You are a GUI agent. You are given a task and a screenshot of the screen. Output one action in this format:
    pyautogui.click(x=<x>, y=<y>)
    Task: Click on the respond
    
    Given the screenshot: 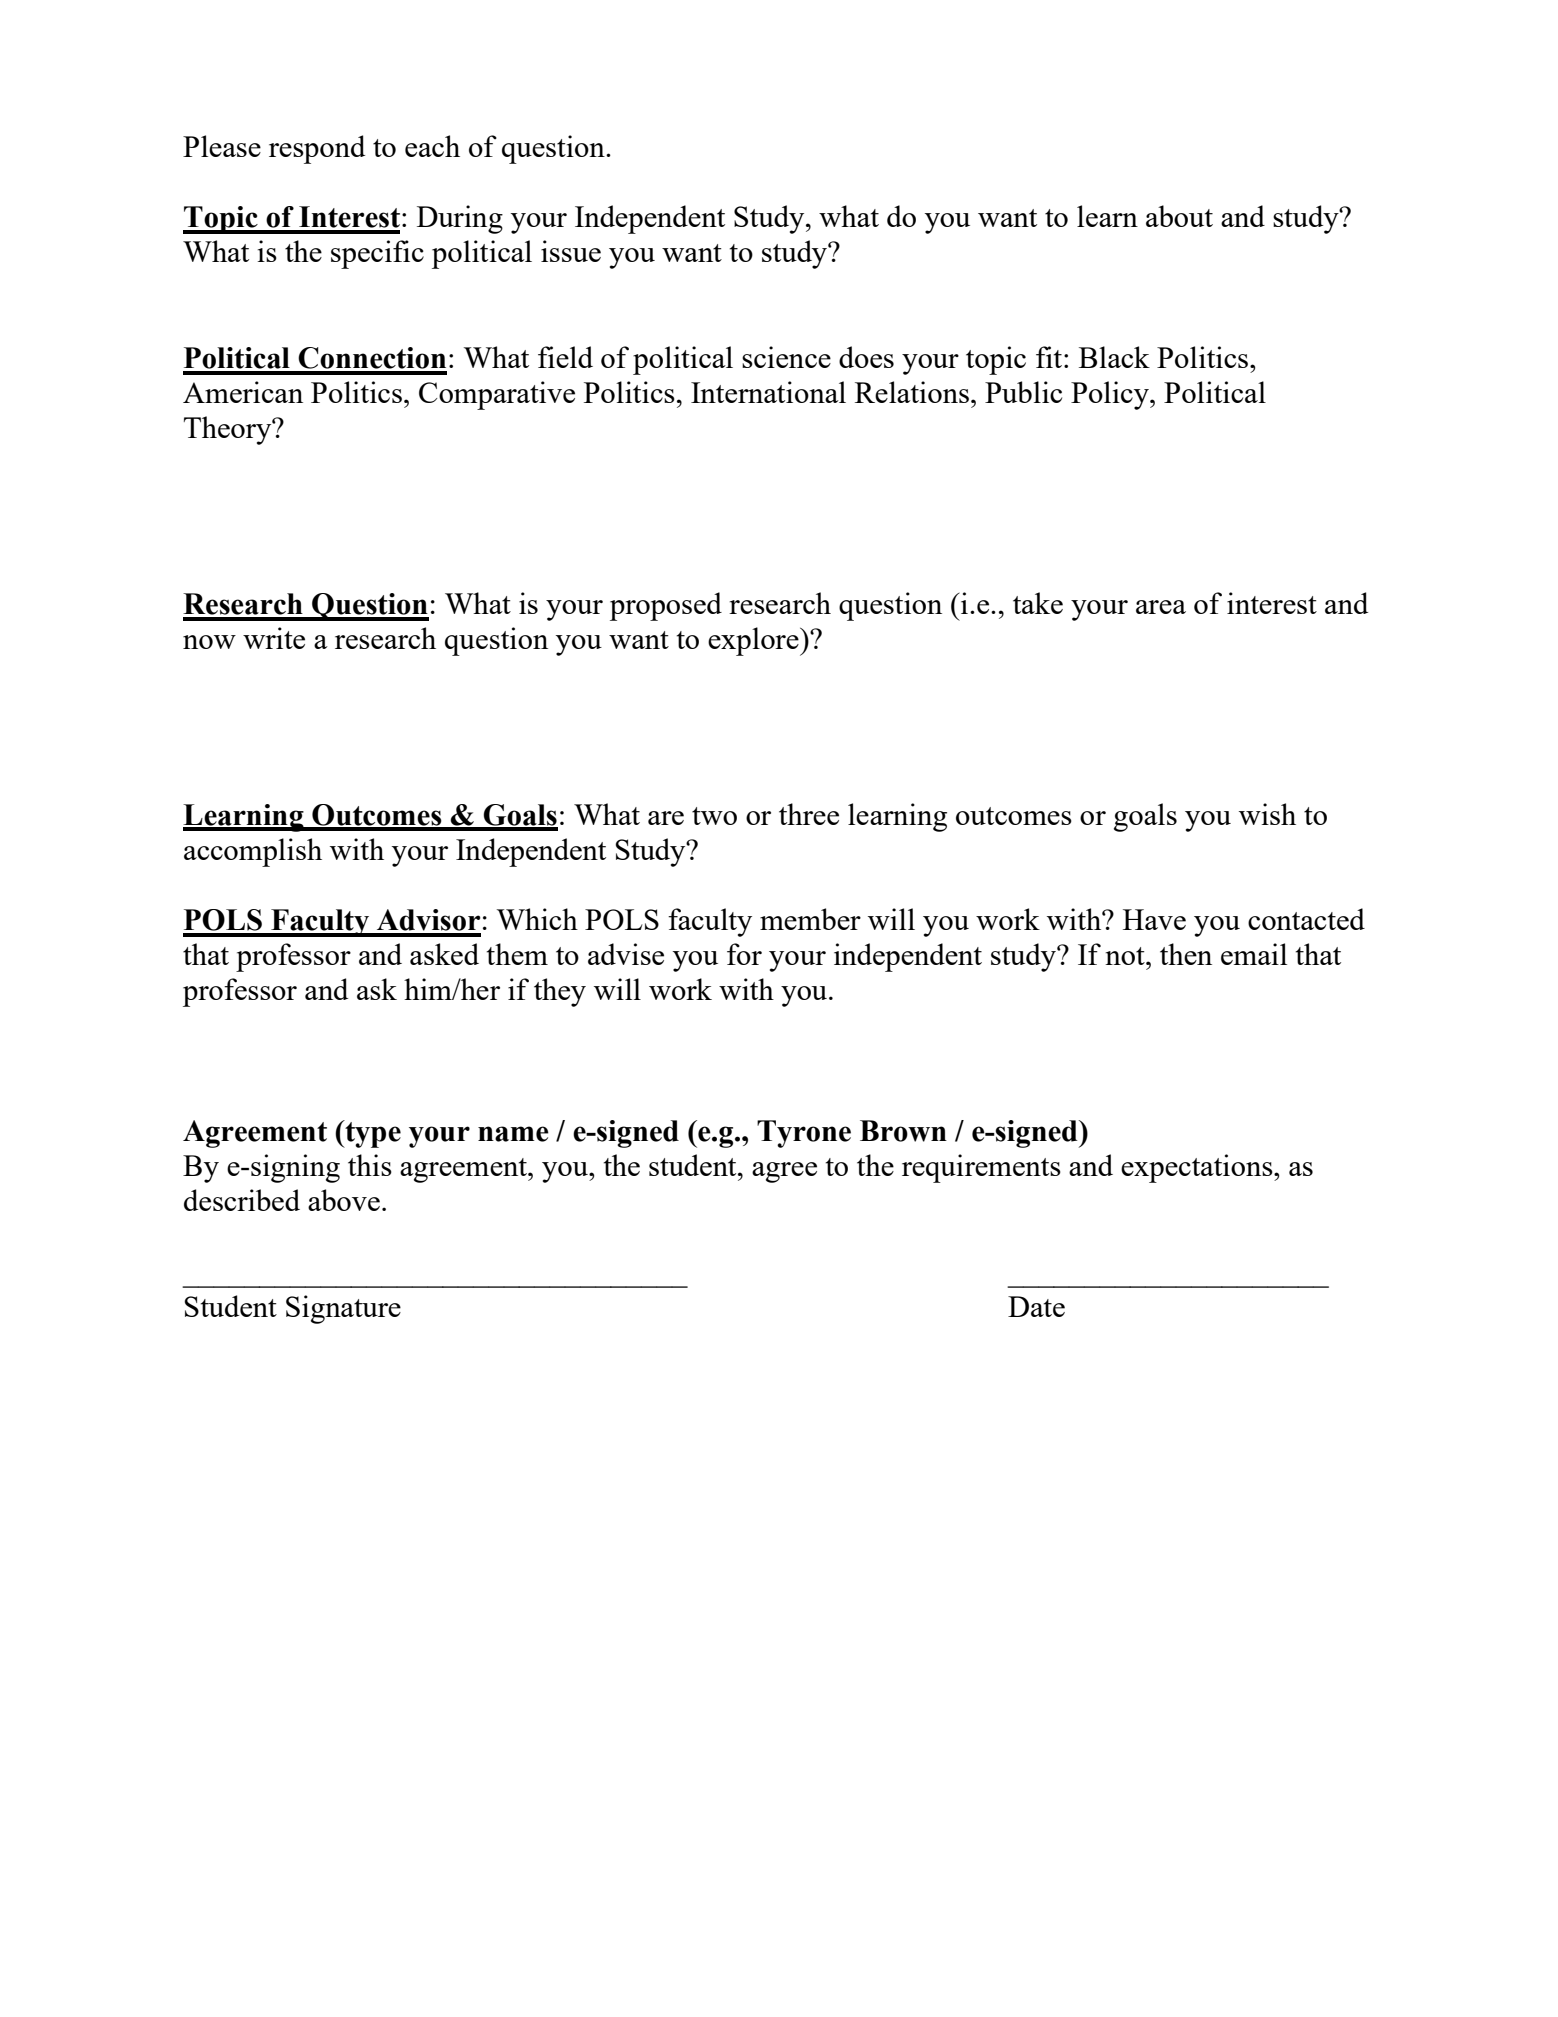 What is the action you would take?
    pyautogui.click(x=317, y=149)
